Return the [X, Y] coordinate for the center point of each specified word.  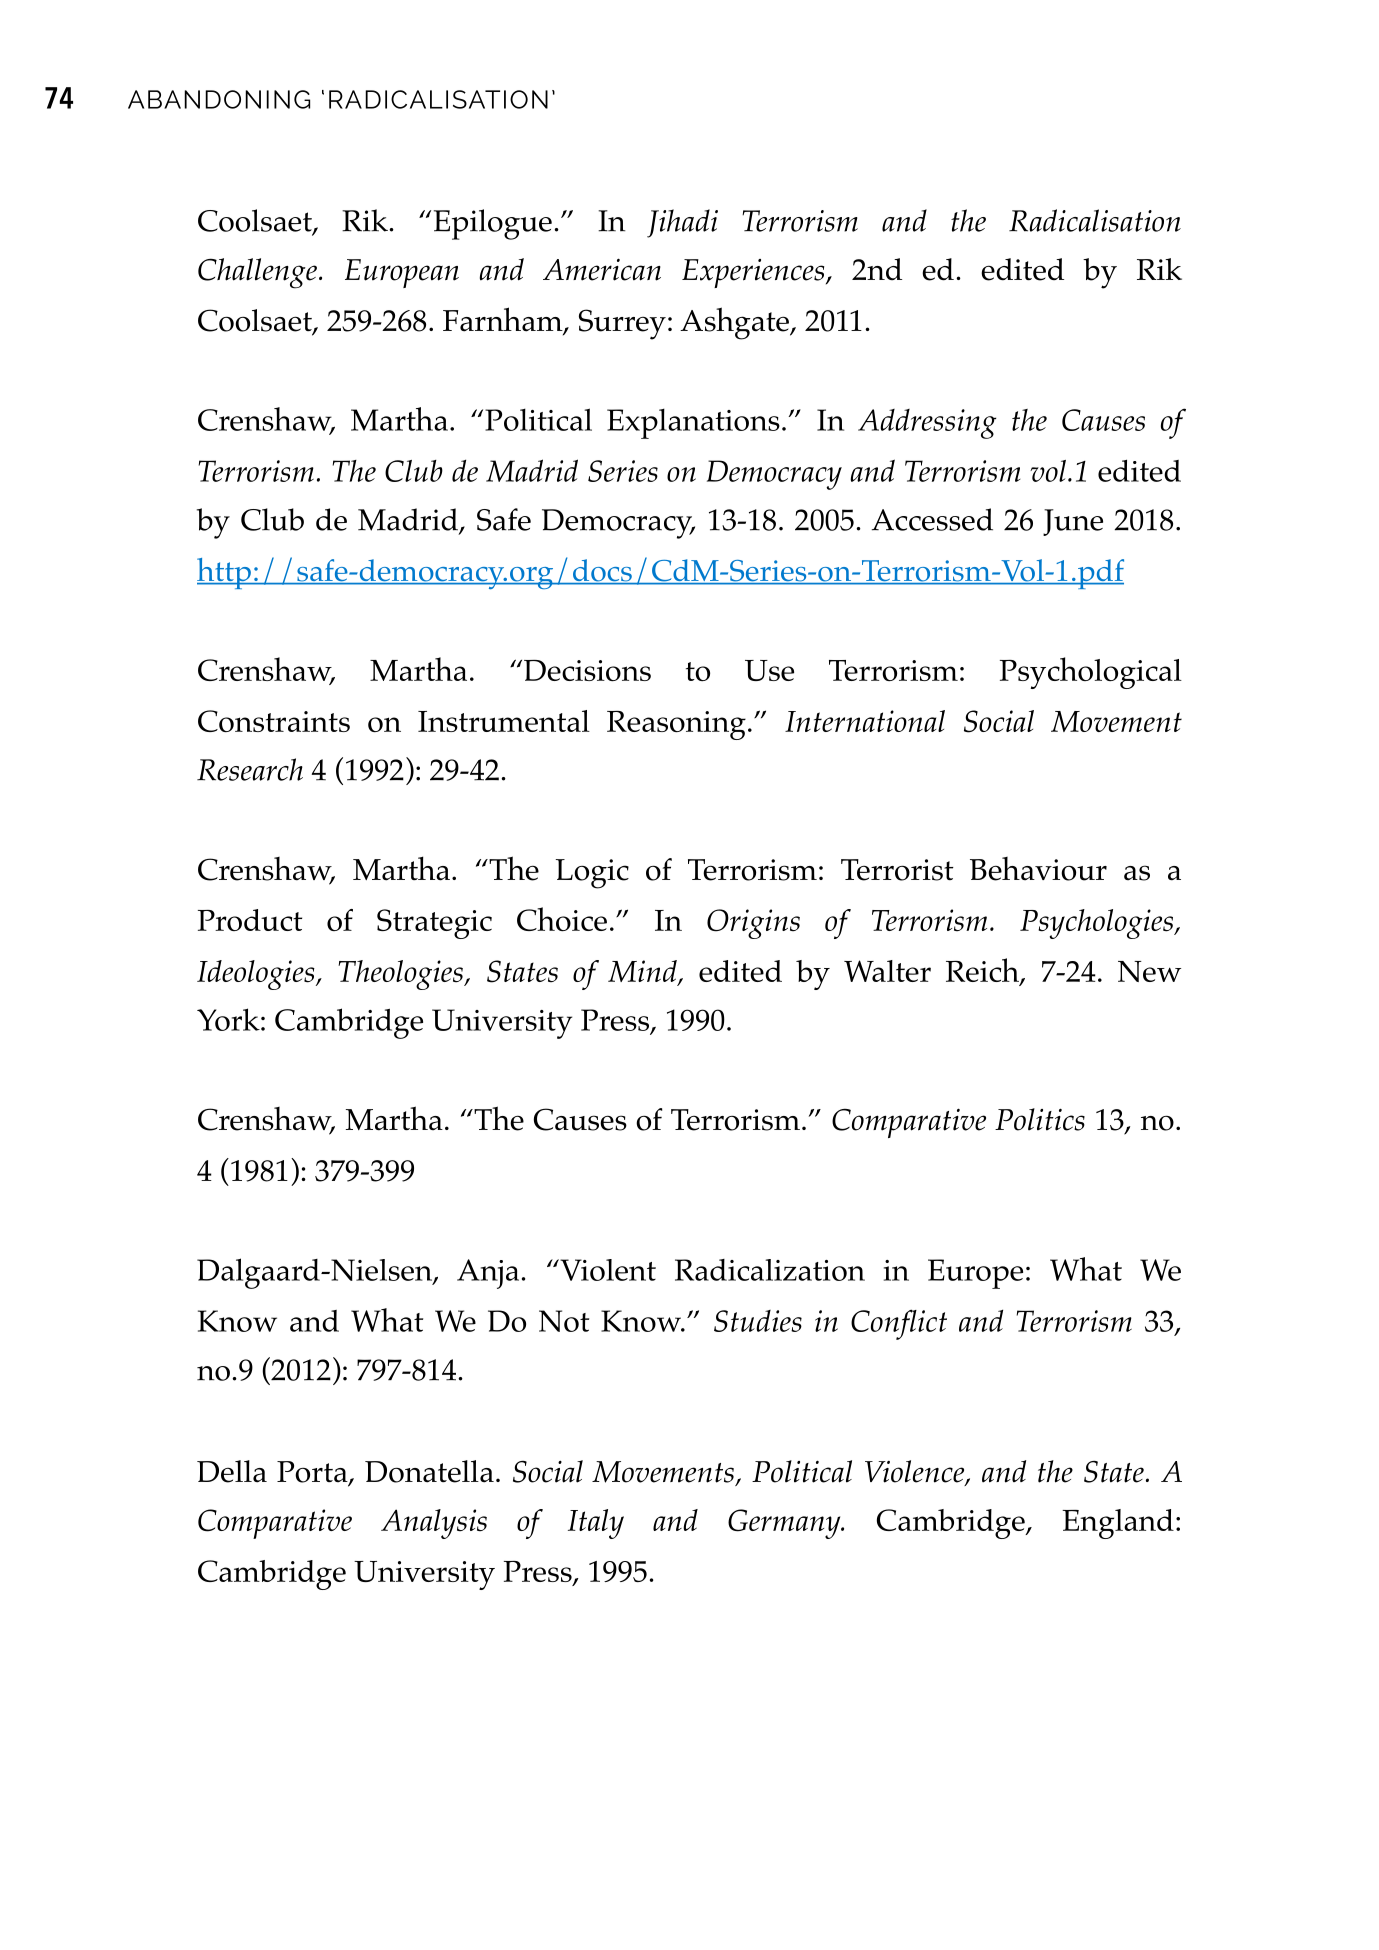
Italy [596, 1524]
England [1118, 1524]
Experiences [754, 273]
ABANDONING [219, 99]
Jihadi [682, 223]
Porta [313, 1473]
